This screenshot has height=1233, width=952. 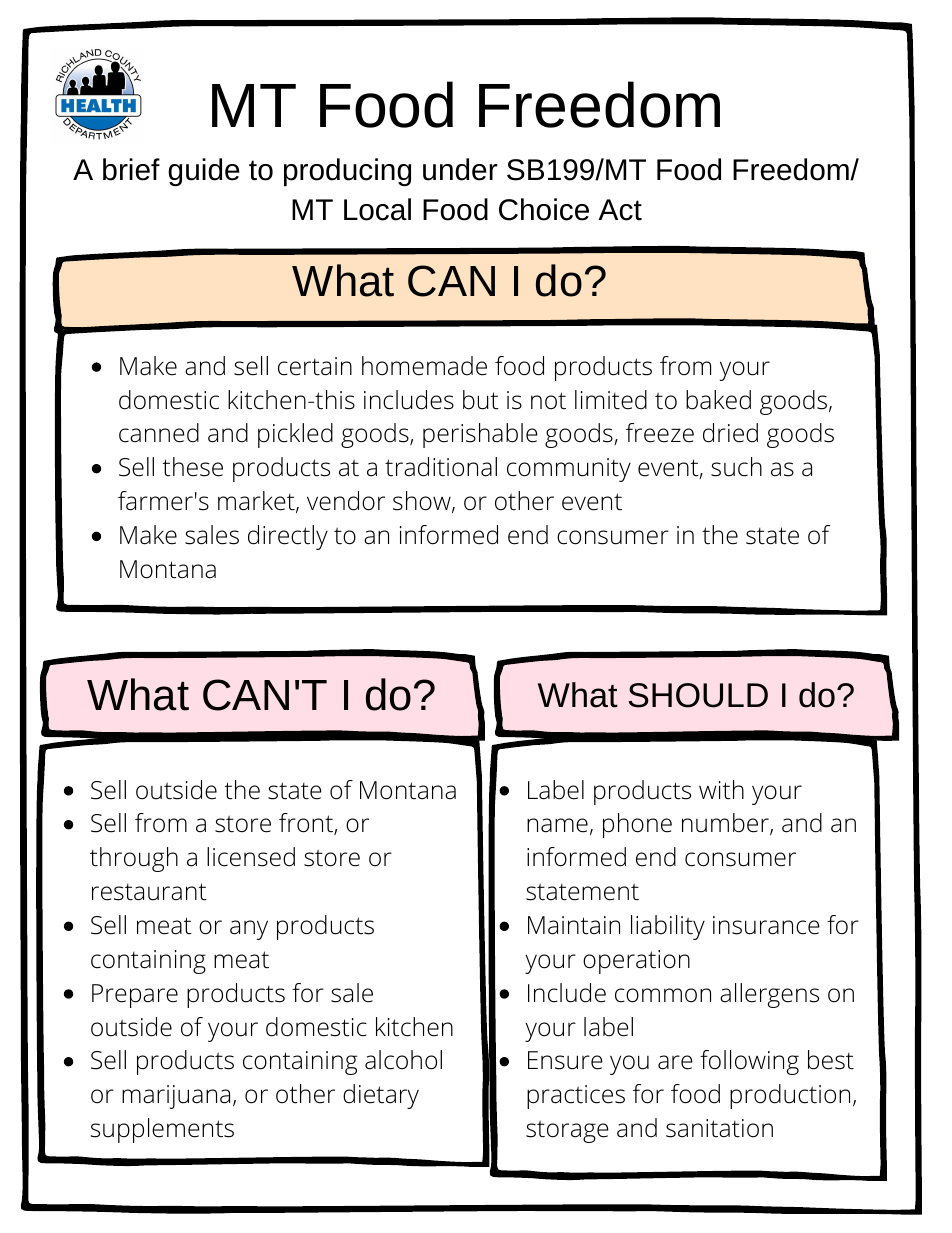 What do you see at coordinates (204, 172) in the screenshot?
I see `guide` at bounding box center [204, 172].
